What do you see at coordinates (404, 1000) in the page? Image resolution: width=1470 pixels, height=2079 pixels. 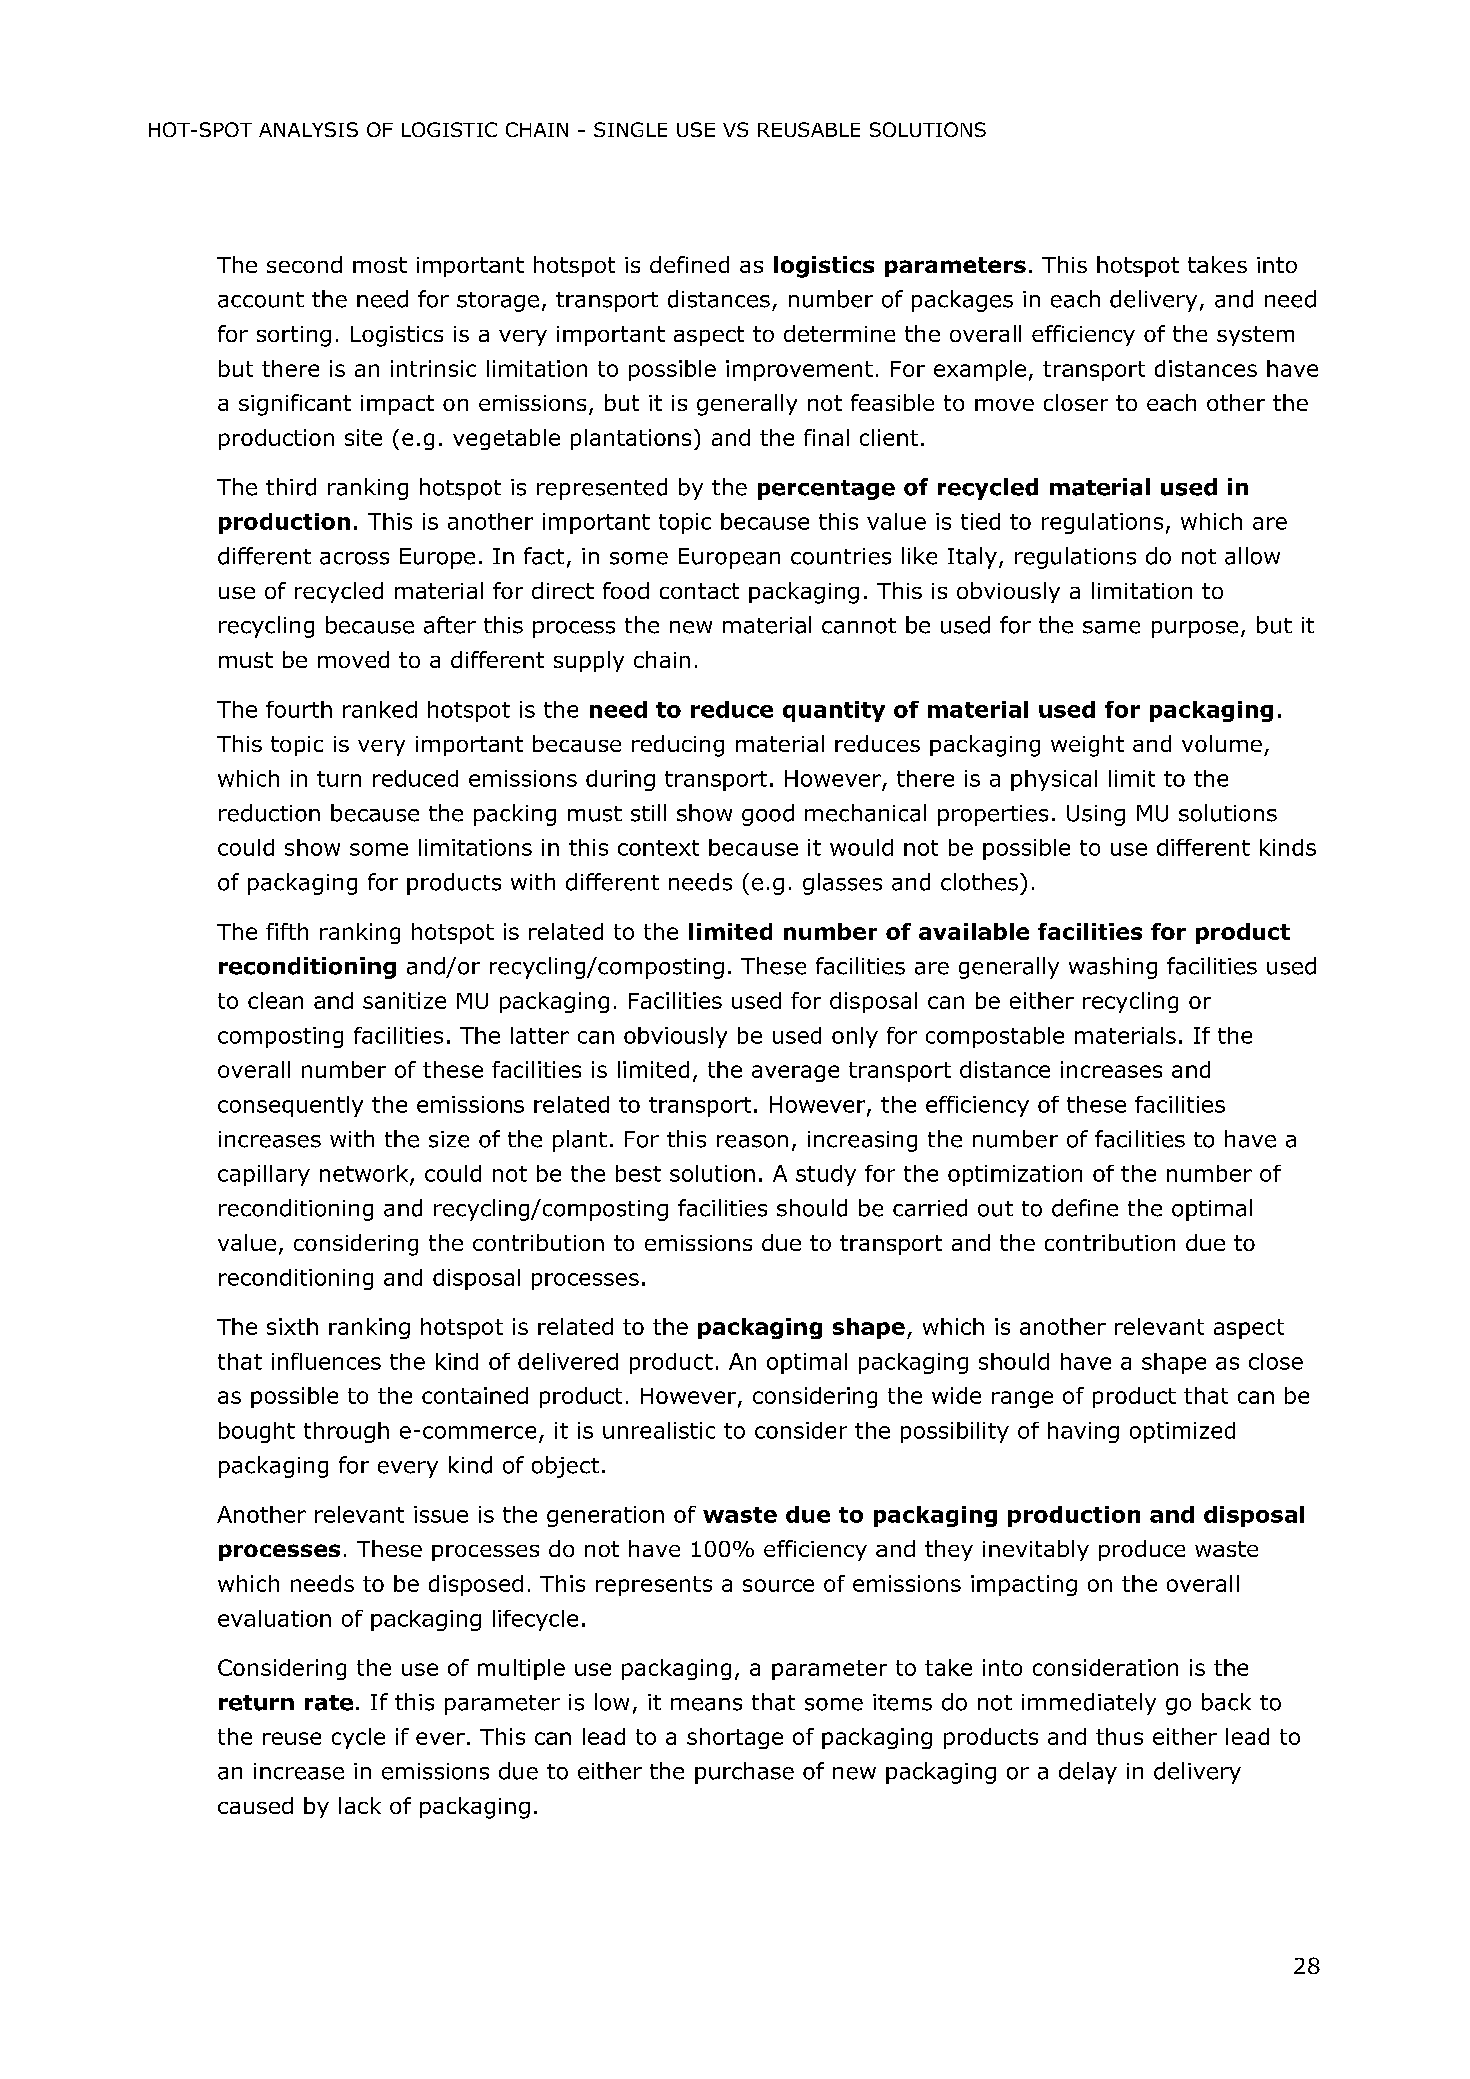 I see `sanitize` at bounding box center [404, 1000].
